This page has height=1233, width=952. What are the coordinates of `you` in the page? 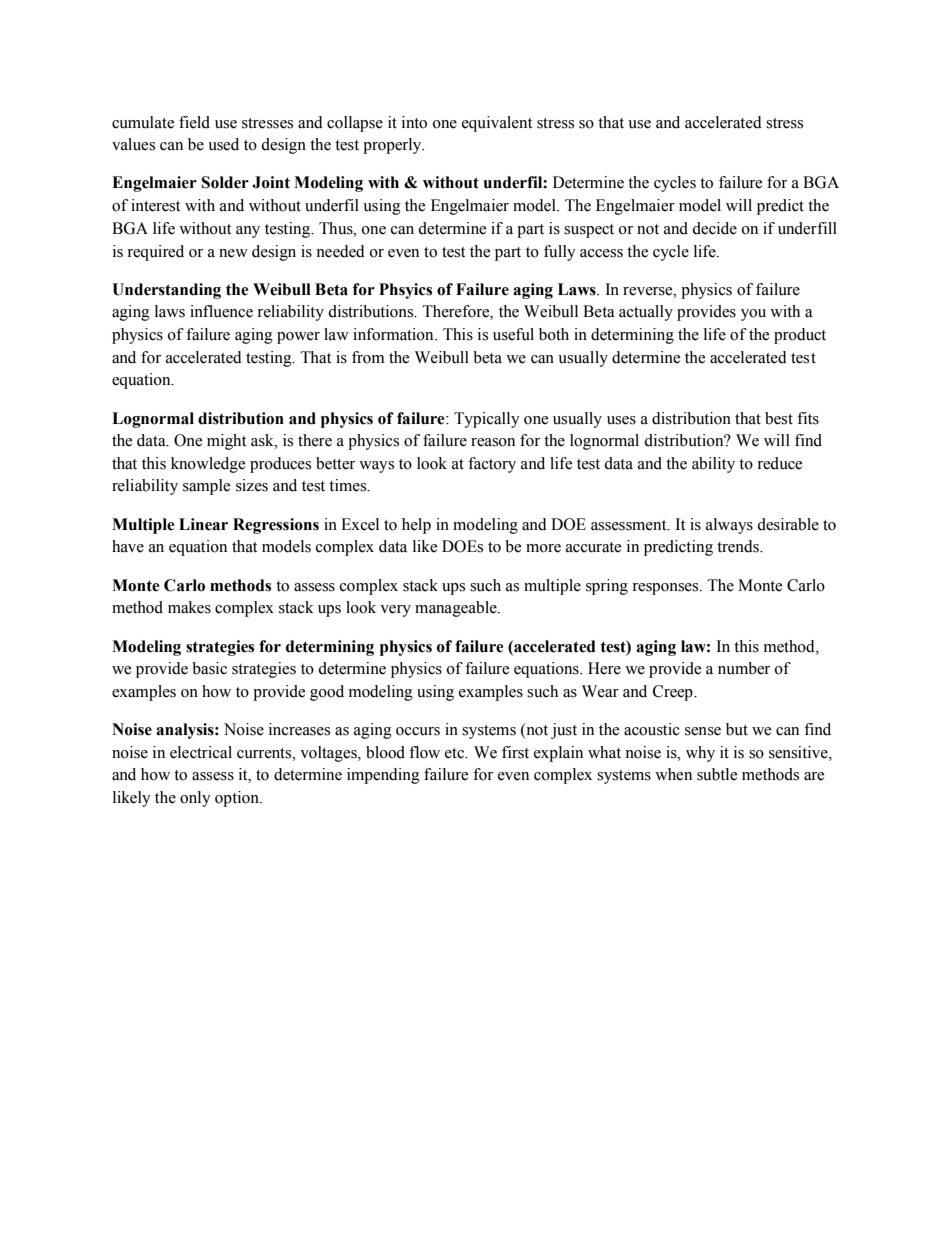 It's located at (753, 315).
